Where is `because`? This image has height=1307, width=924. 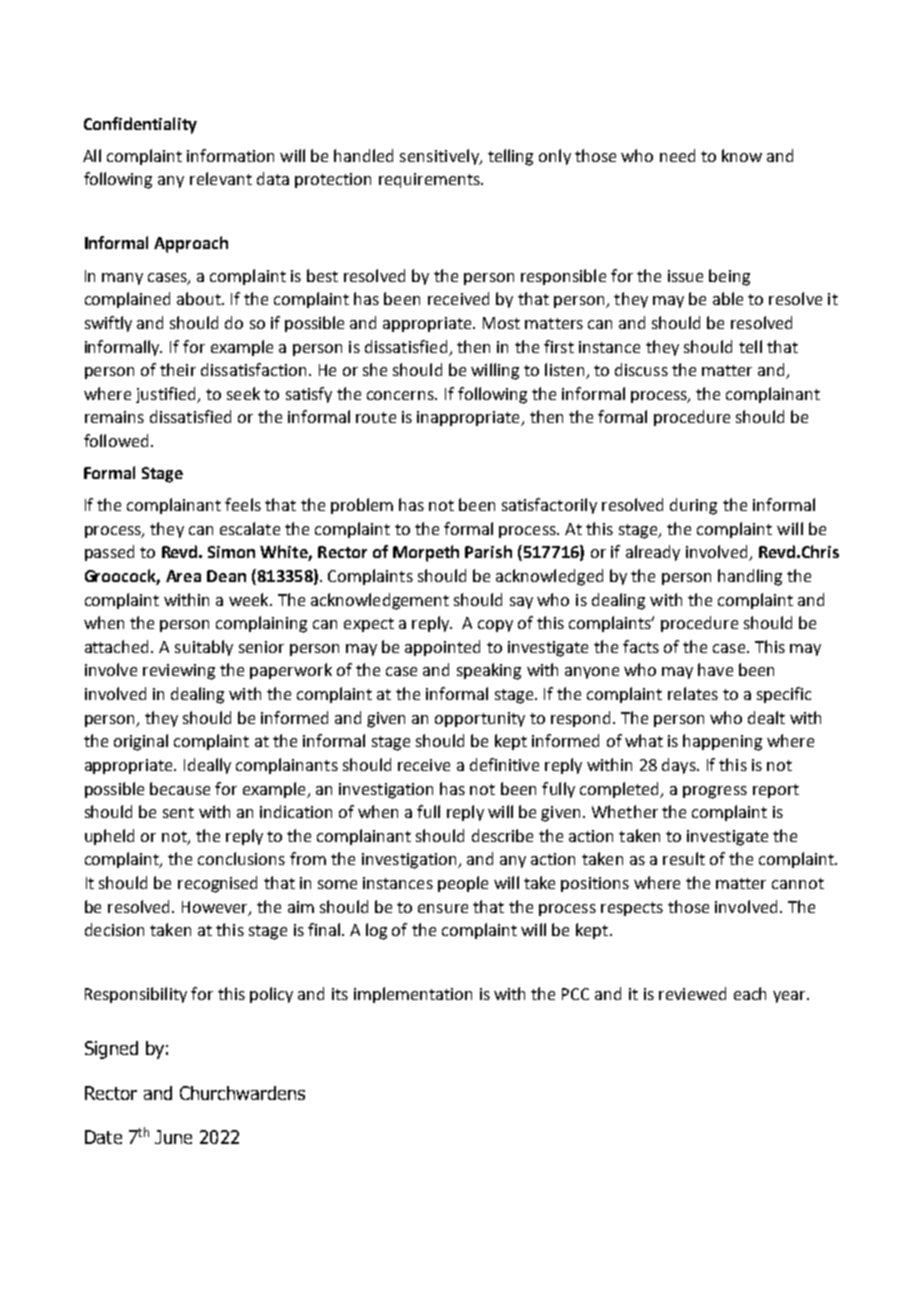 because is located at coordinates (180, 788).
